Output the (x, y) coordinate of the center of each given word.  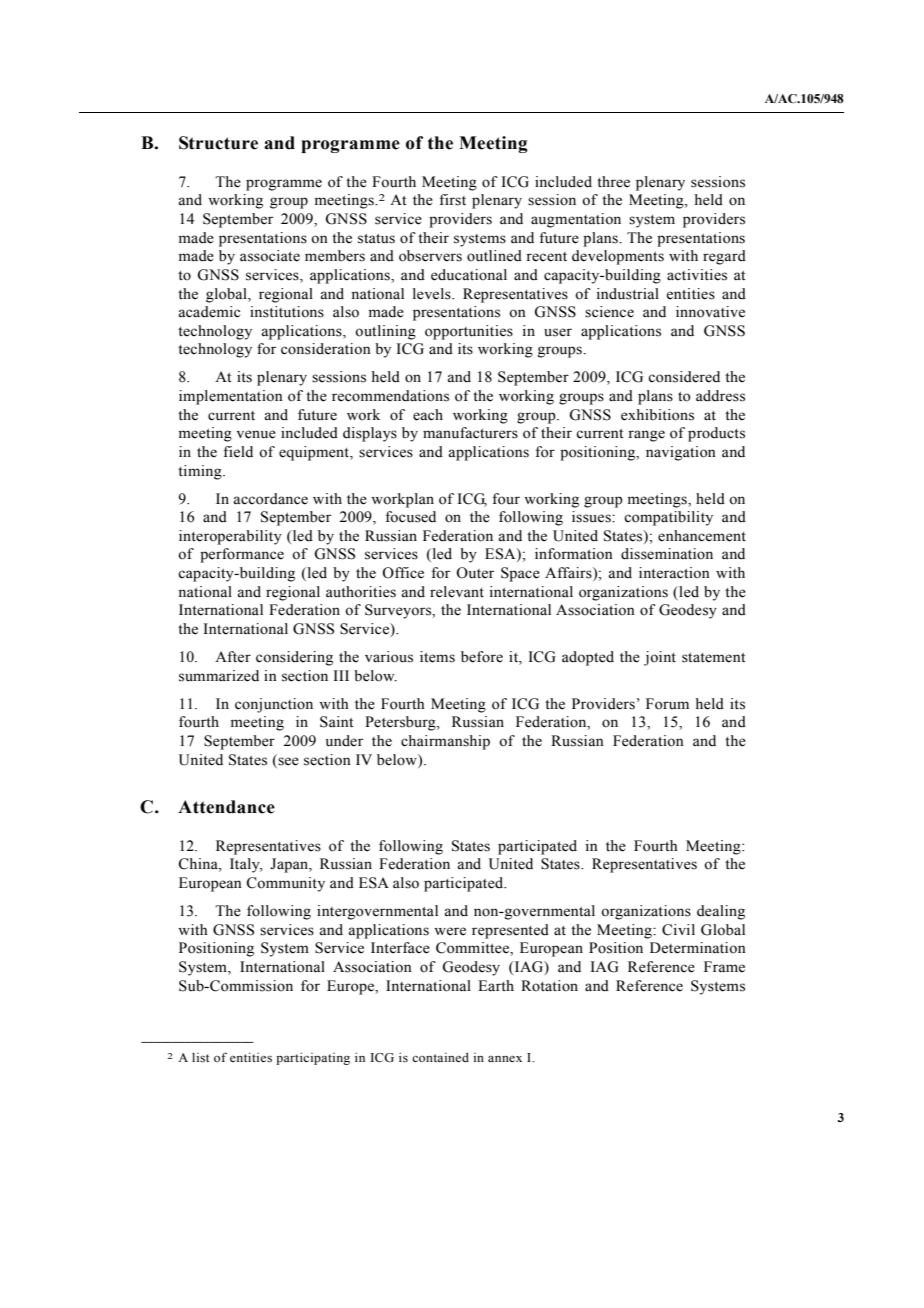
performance (242, 555)
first (452, 200)
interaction (674, 573)
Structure (218, 143)
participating (313, 1058)
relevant (457, 592)
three (613, 182)
